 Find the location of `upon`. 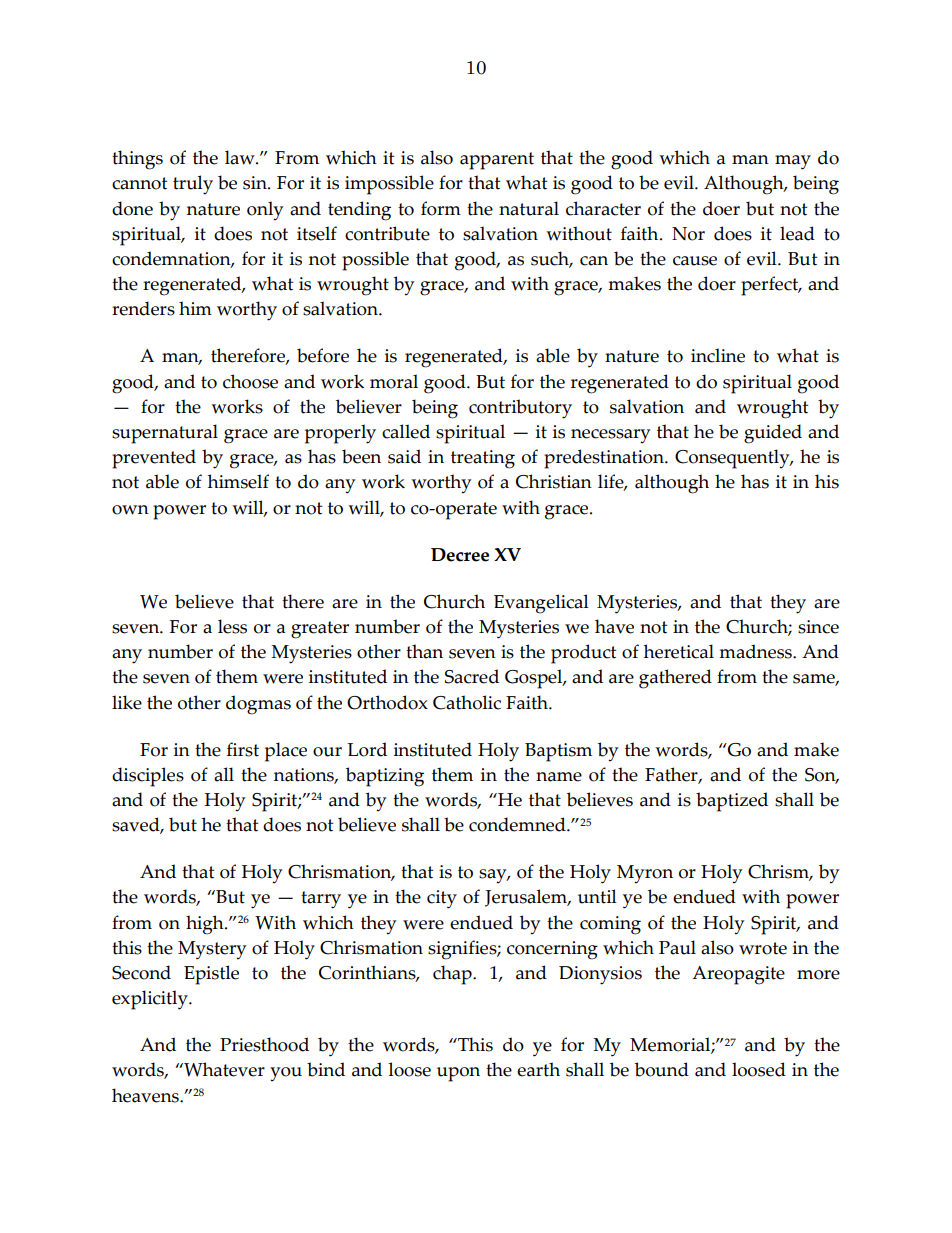

upon is located at coordinates (458, 1074).
